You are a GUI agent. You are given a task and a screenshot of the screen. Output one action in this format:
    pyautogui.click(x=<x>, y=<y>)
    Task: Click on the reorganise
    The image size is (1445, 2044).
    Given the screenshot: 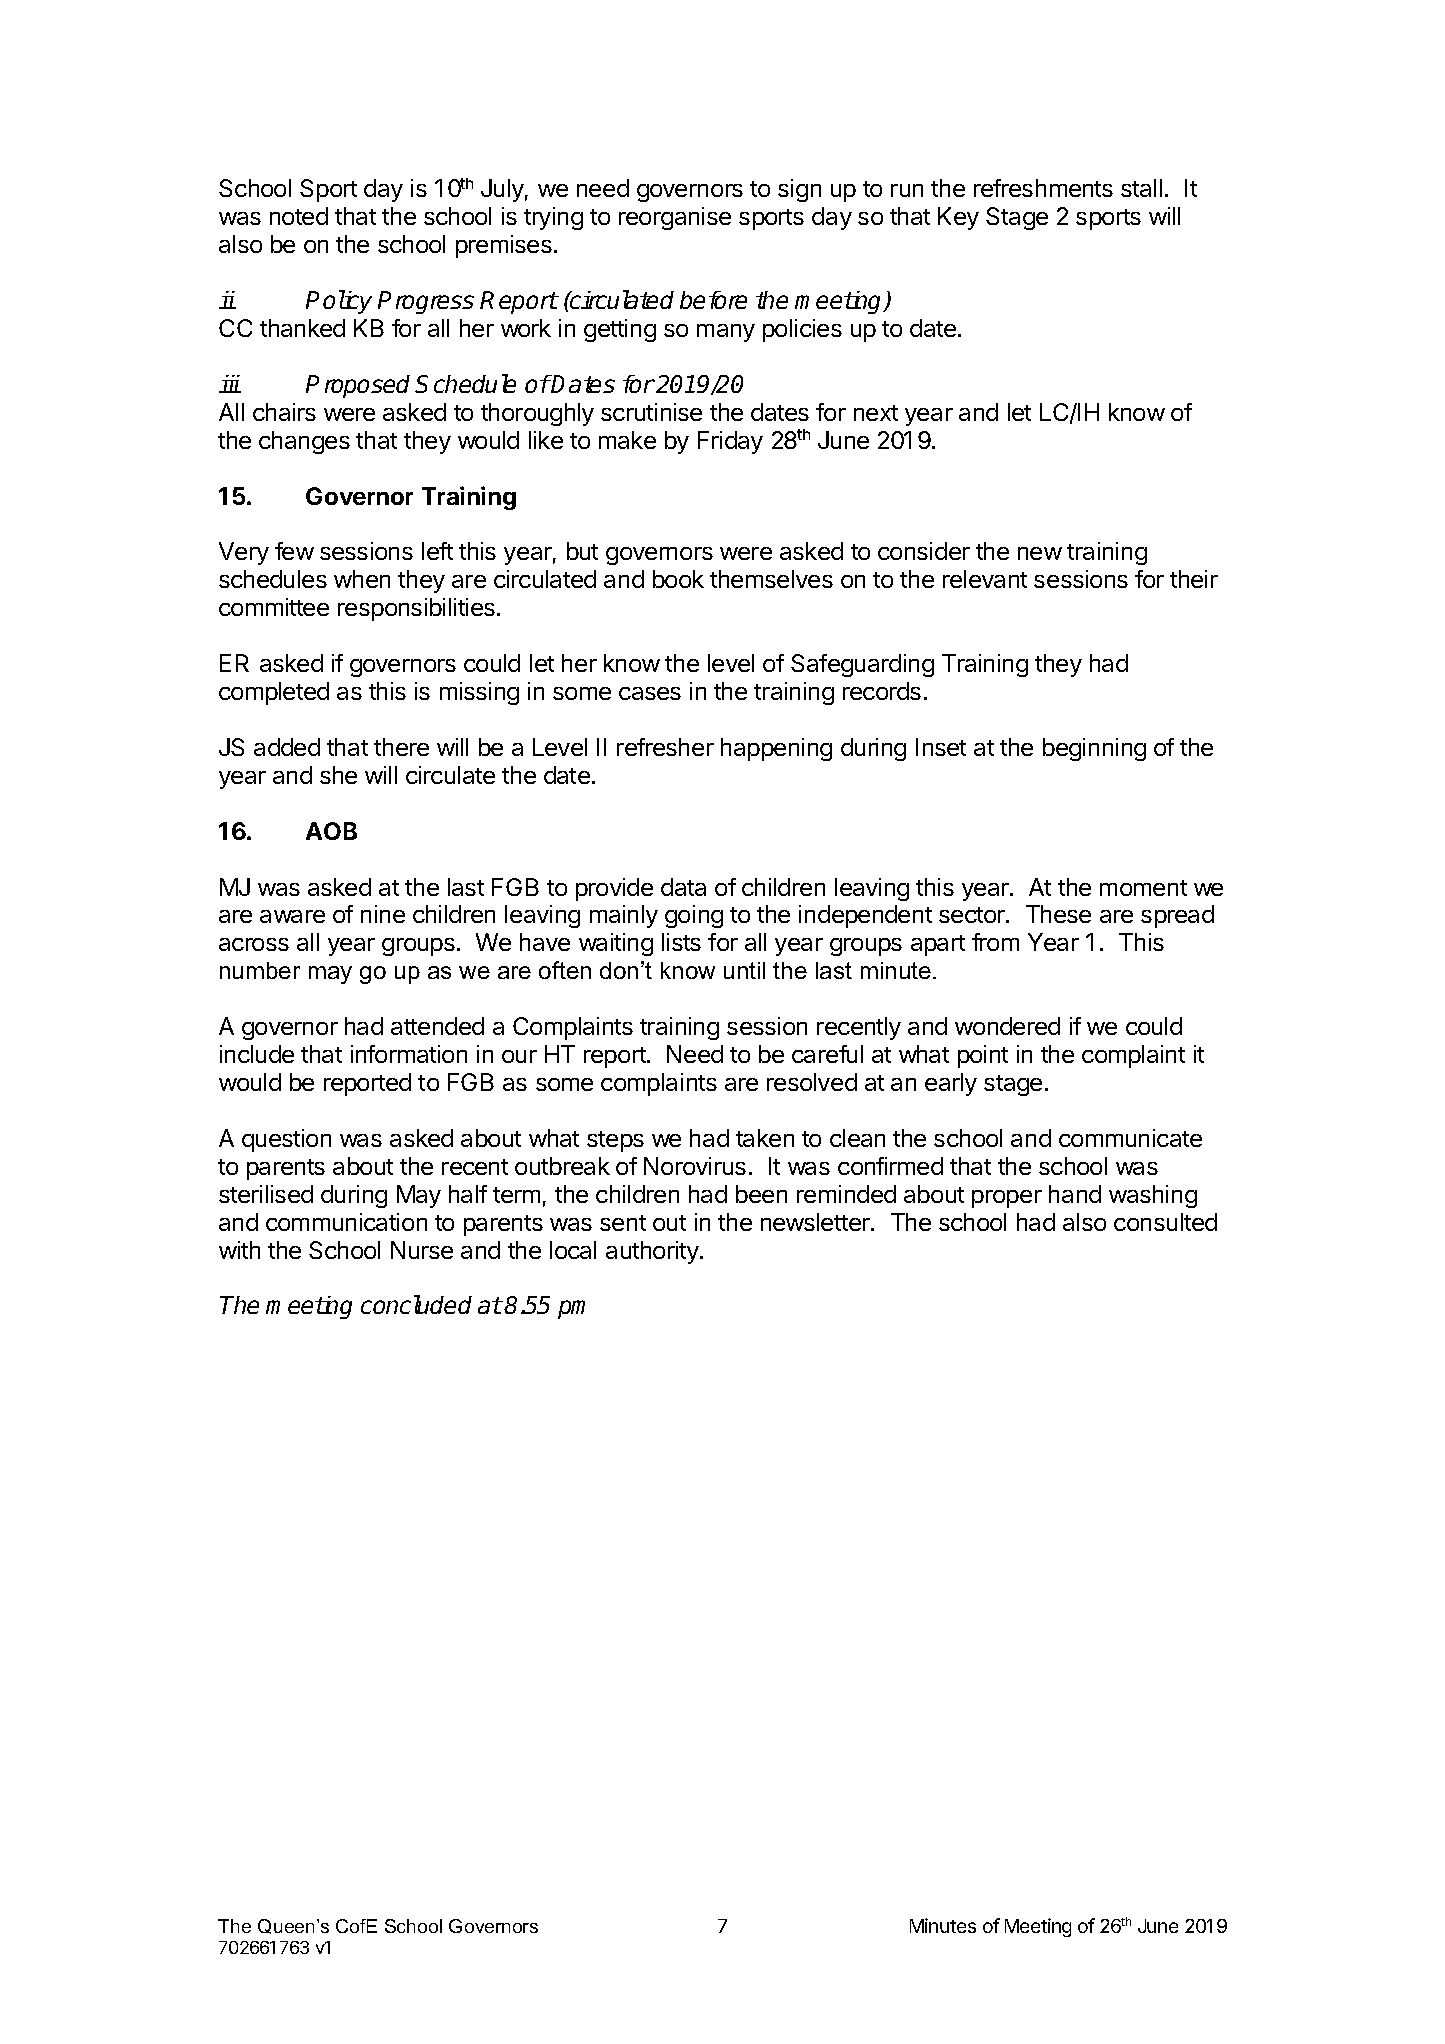 What is the action you would take?
    pyautogui.click(x=675, y=218)
